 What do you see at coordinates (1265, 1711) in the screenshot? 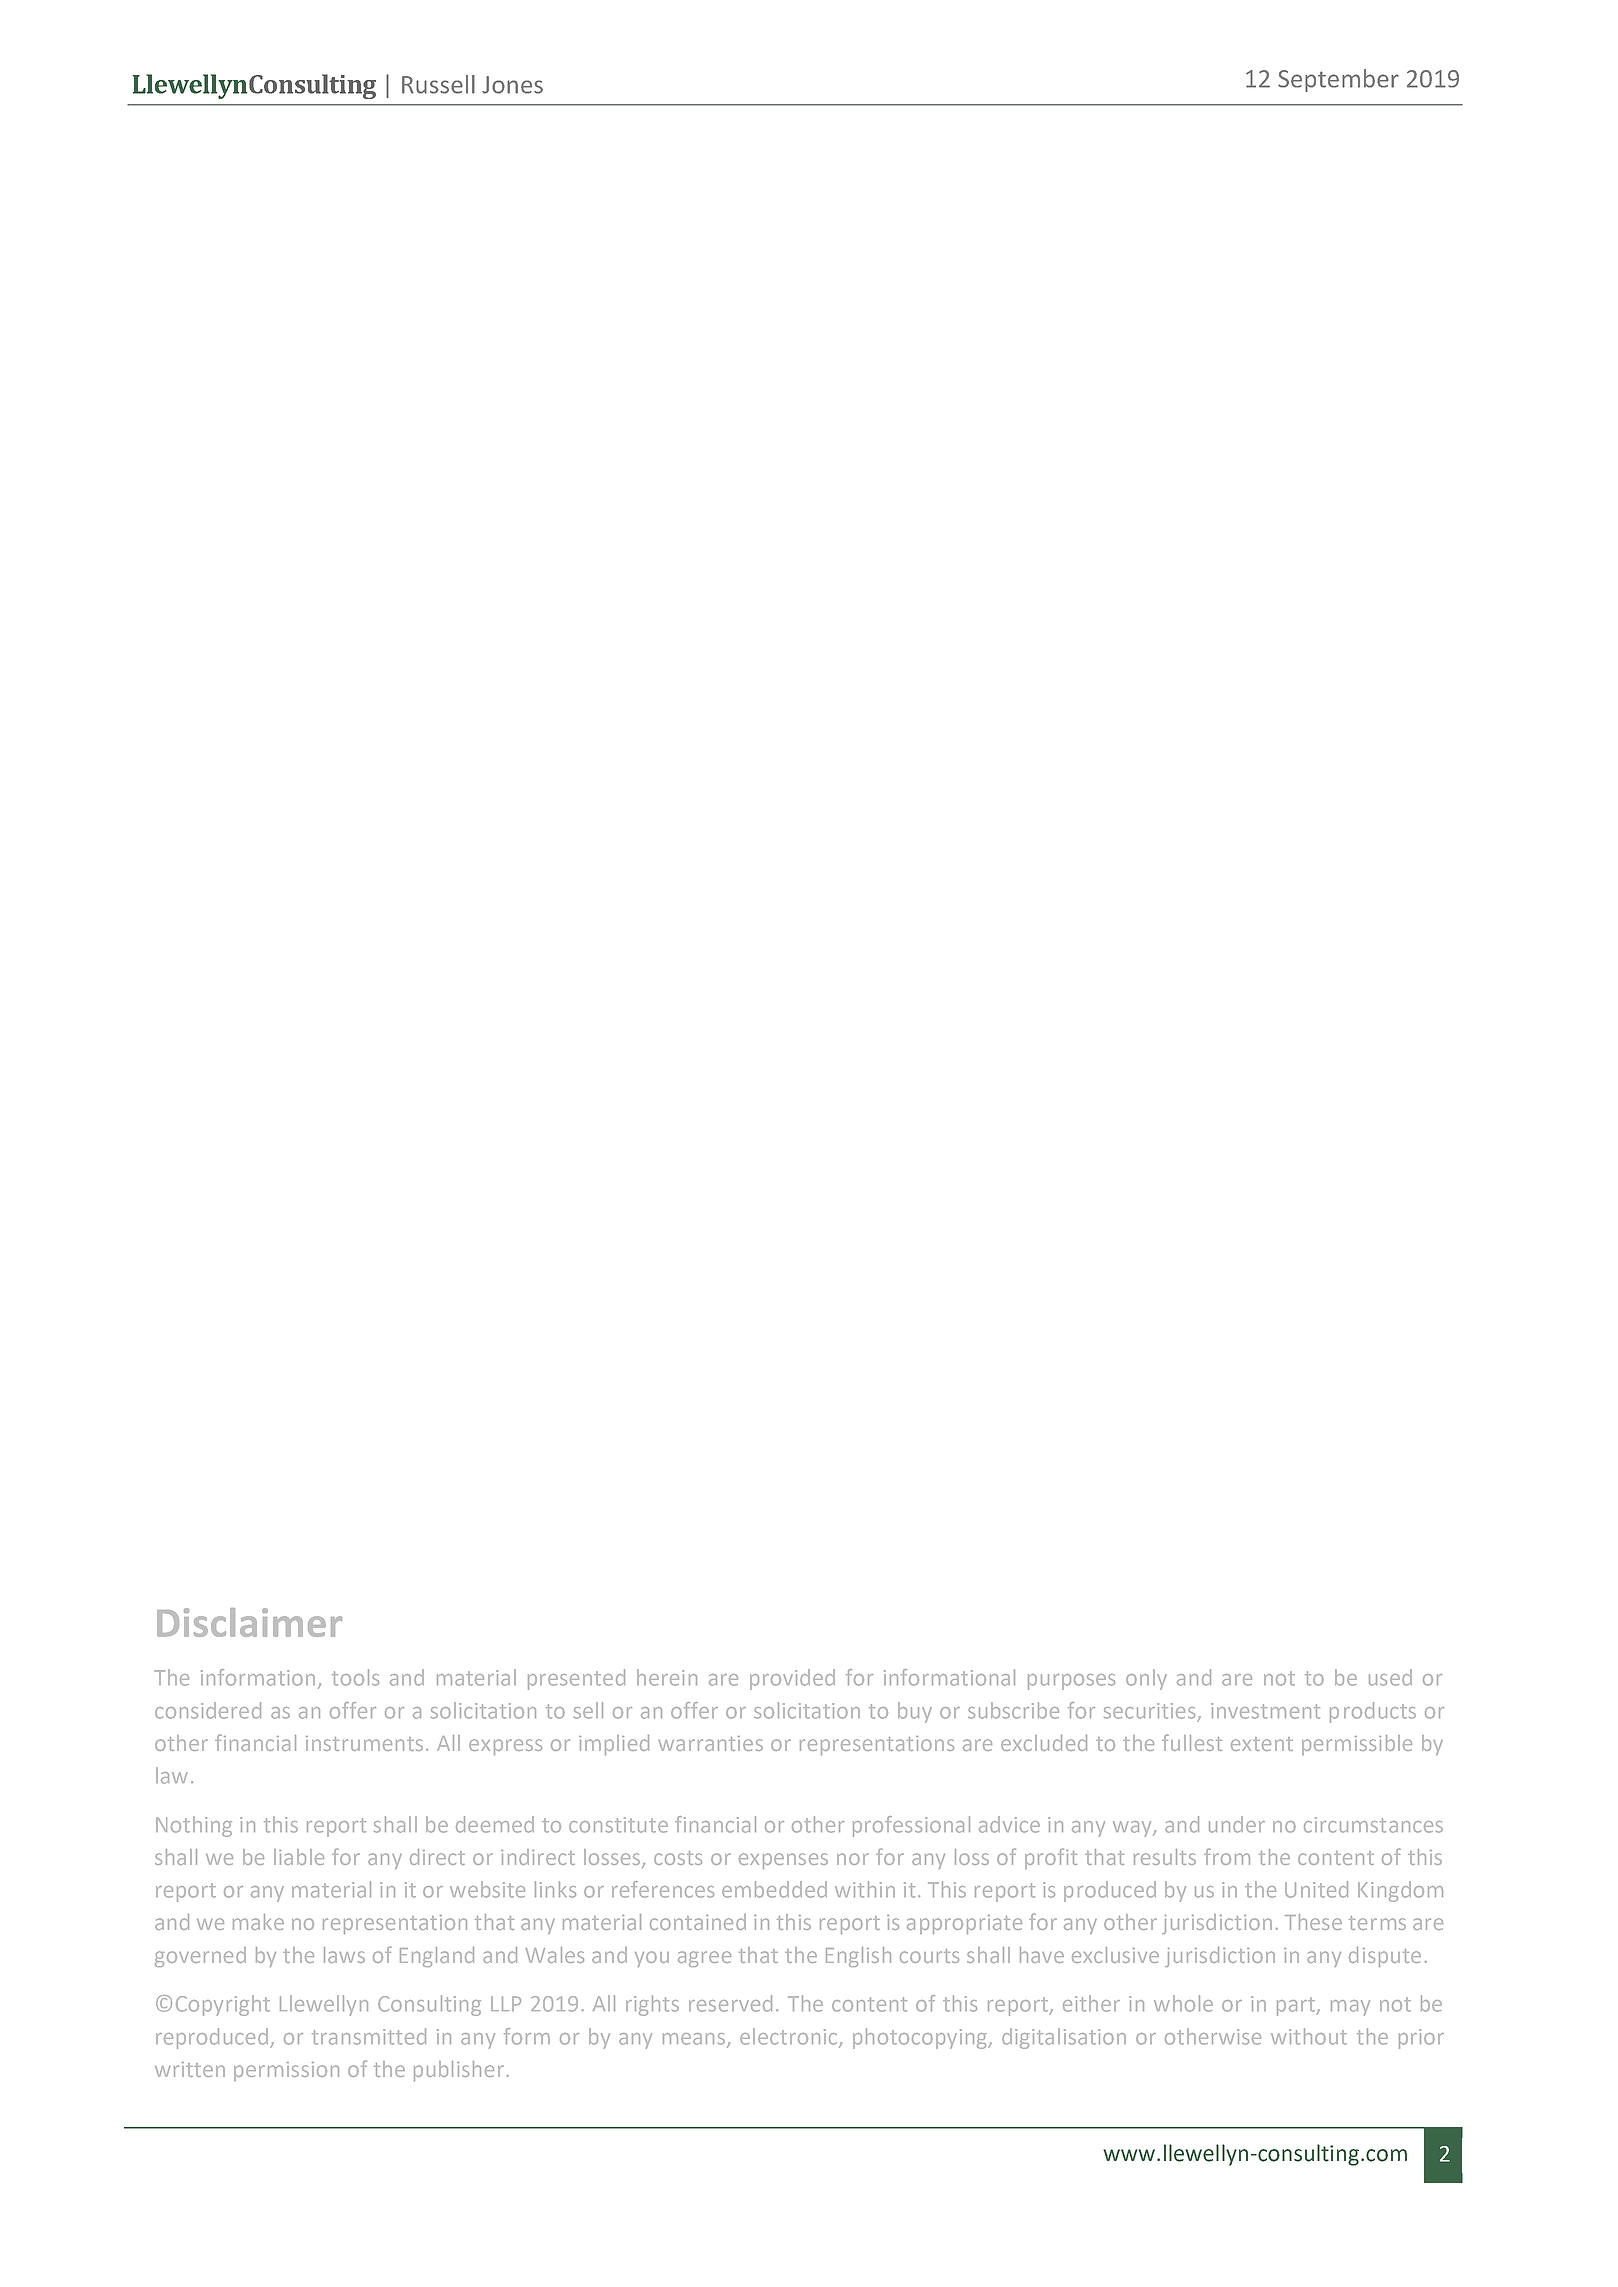
I see `investment` at bounding box center [1265, 1711].
